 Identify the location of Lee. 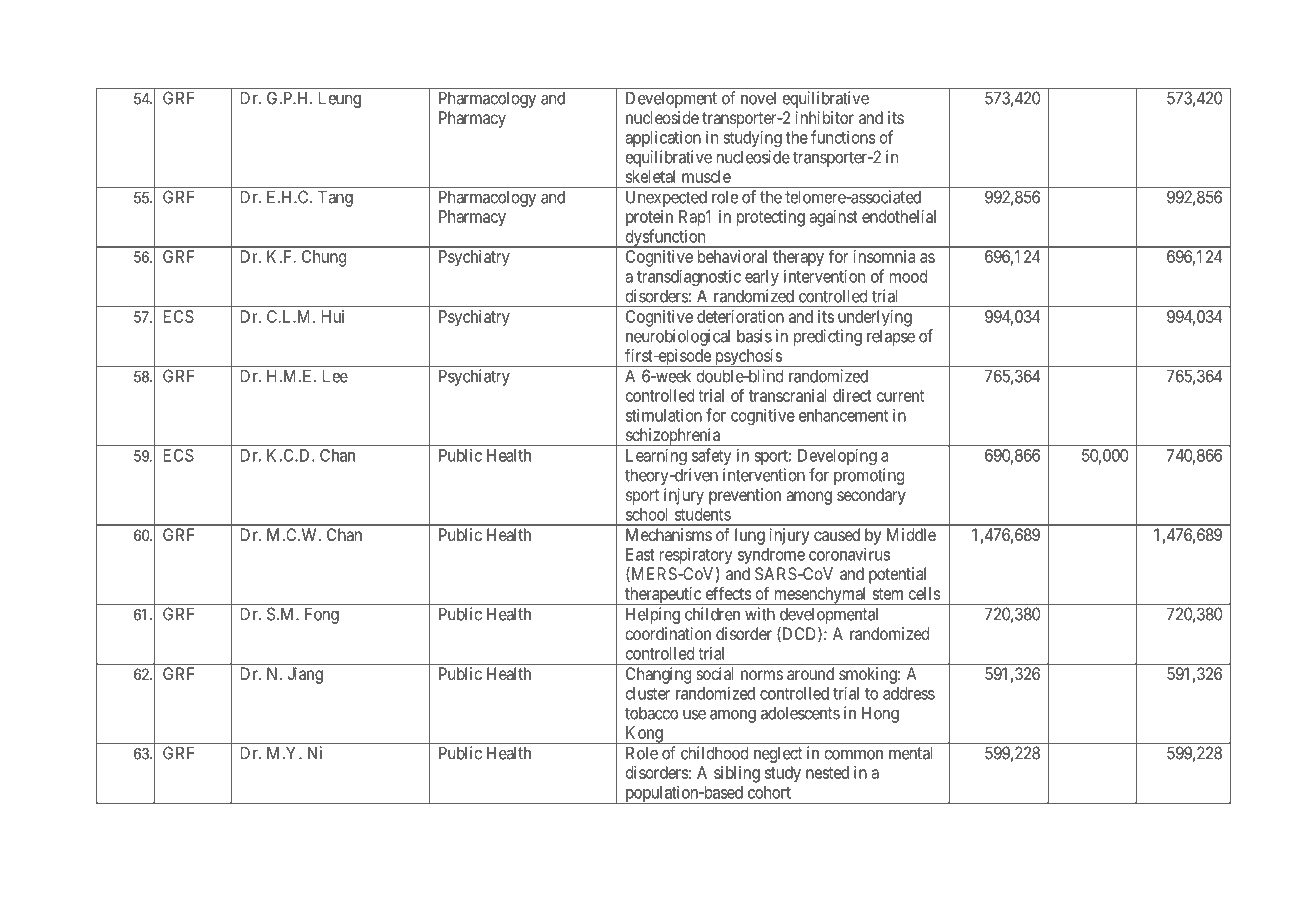
(335, 376).
